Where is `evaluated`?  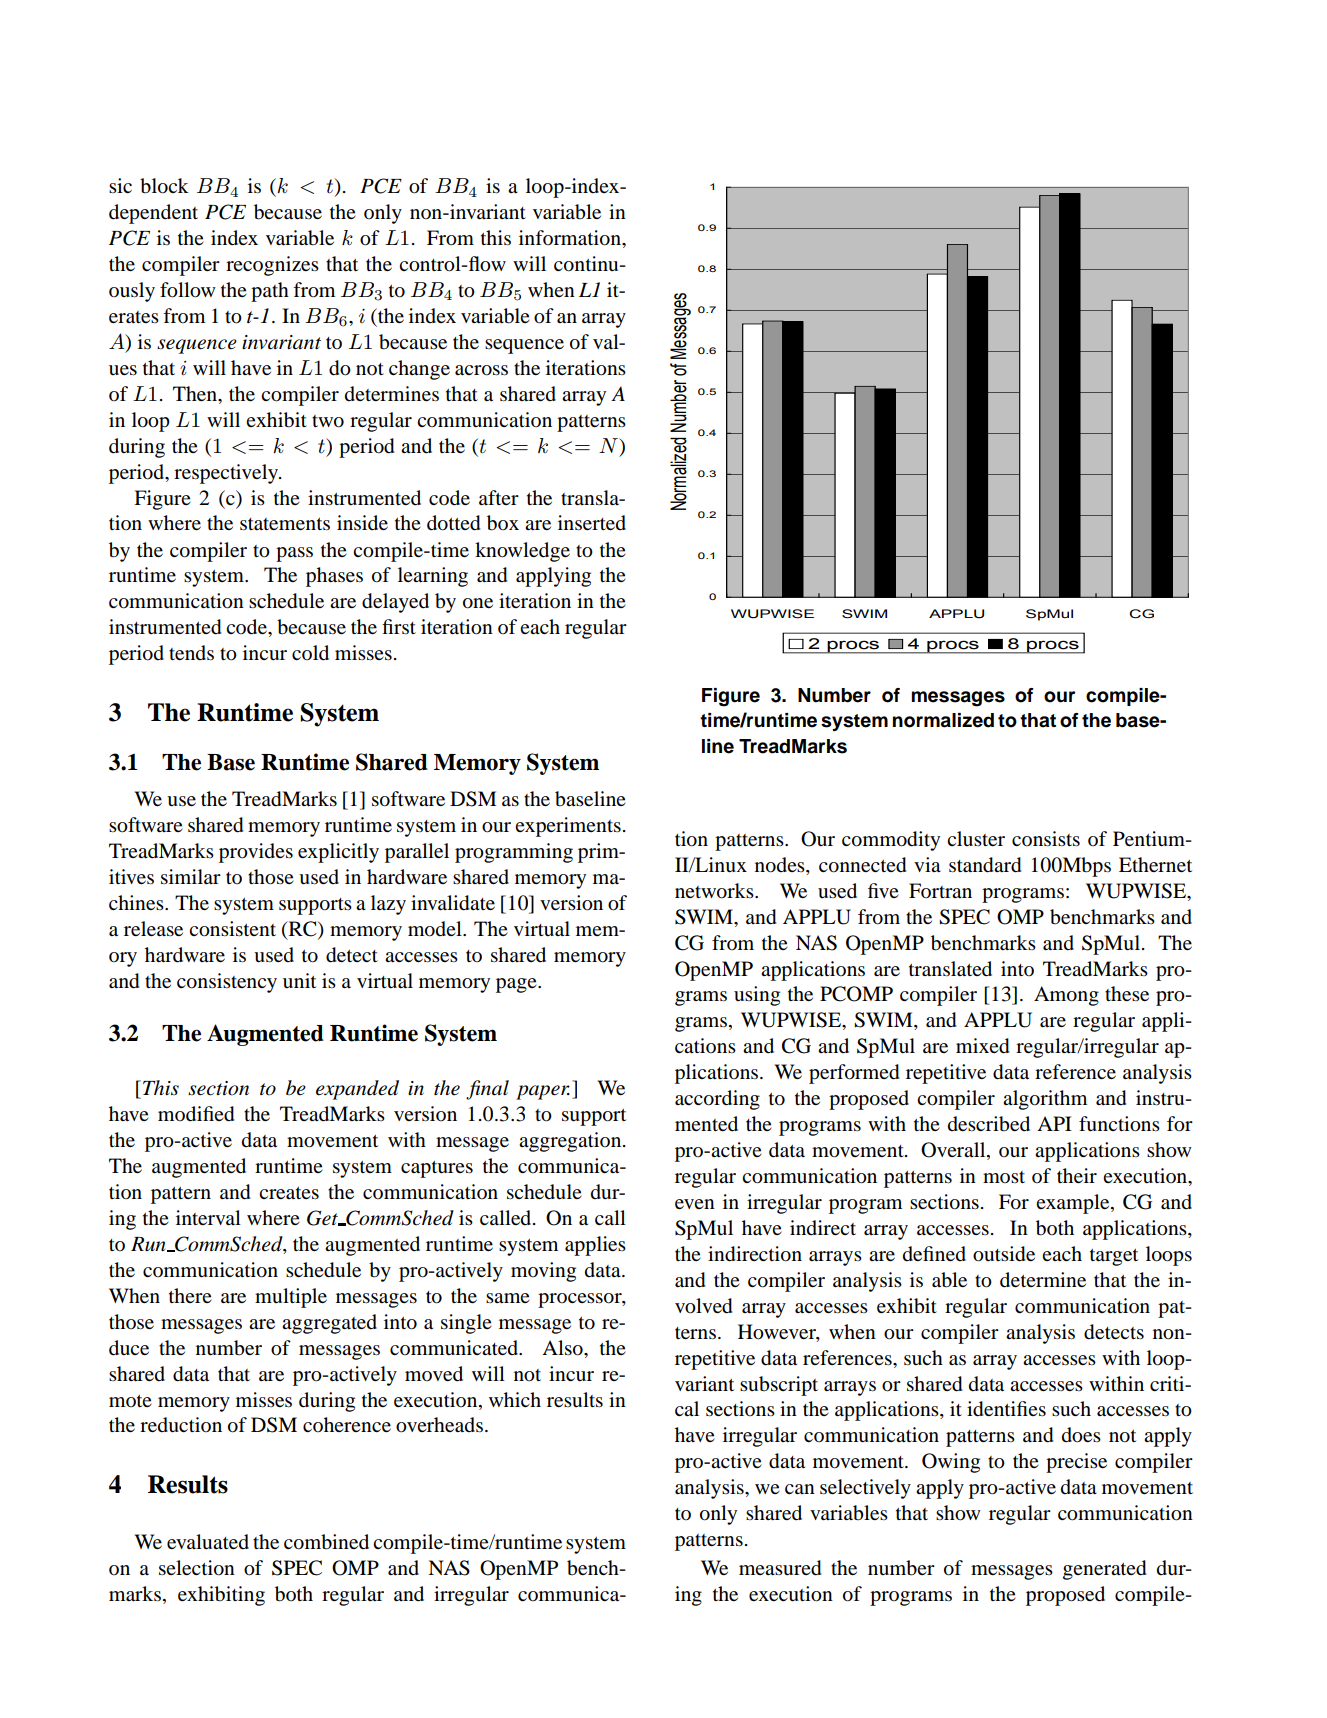 evaluated is located at coordinates (208, 1542).
